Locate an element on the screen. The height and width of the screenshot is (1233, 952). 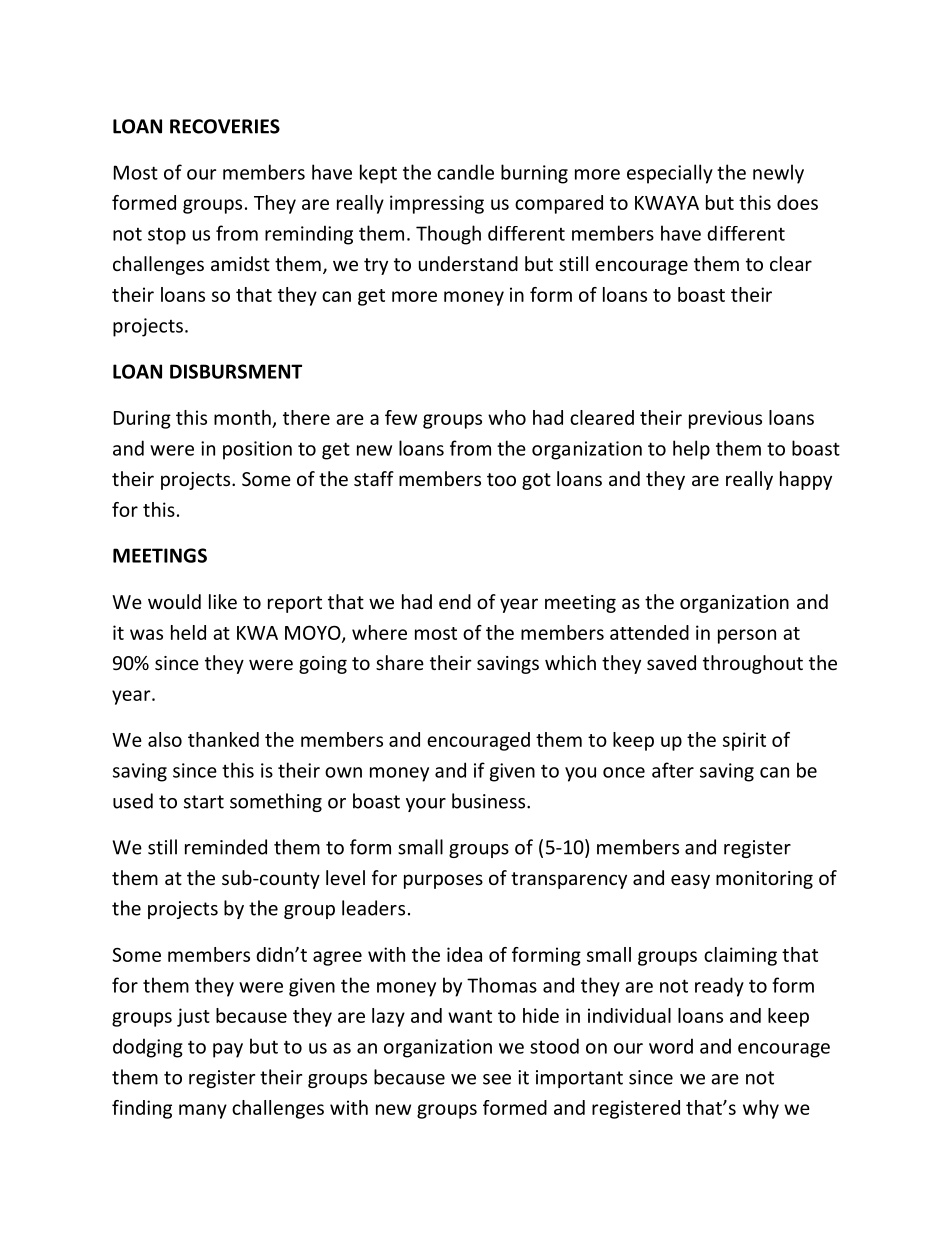
why is located at coordinates (761, 1109).
